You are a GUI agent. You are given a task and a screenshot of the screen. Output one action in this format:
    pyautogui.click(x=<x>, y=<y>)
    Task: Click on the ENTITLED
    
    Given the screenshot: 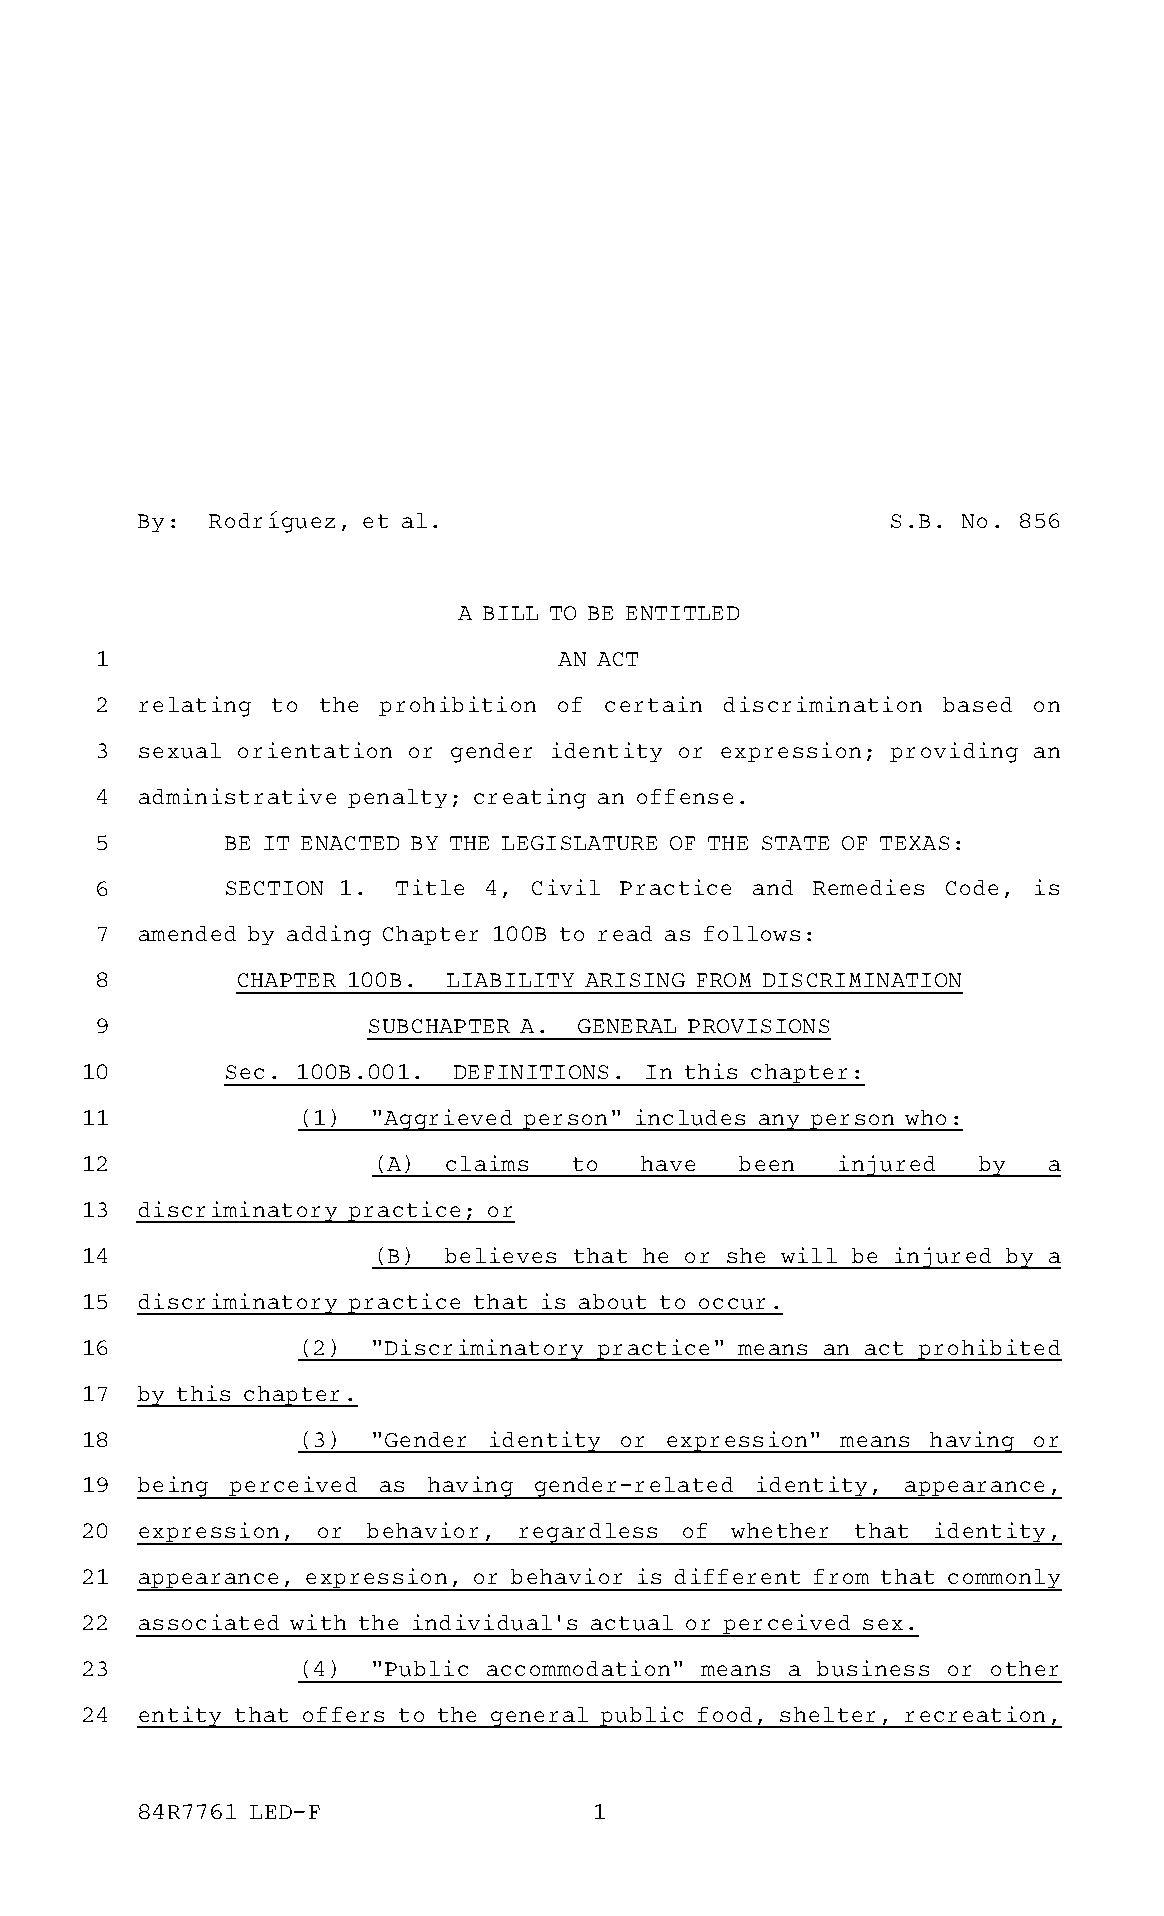 What is the action you would take?
    pyautogui.click(x=682, y=613)
